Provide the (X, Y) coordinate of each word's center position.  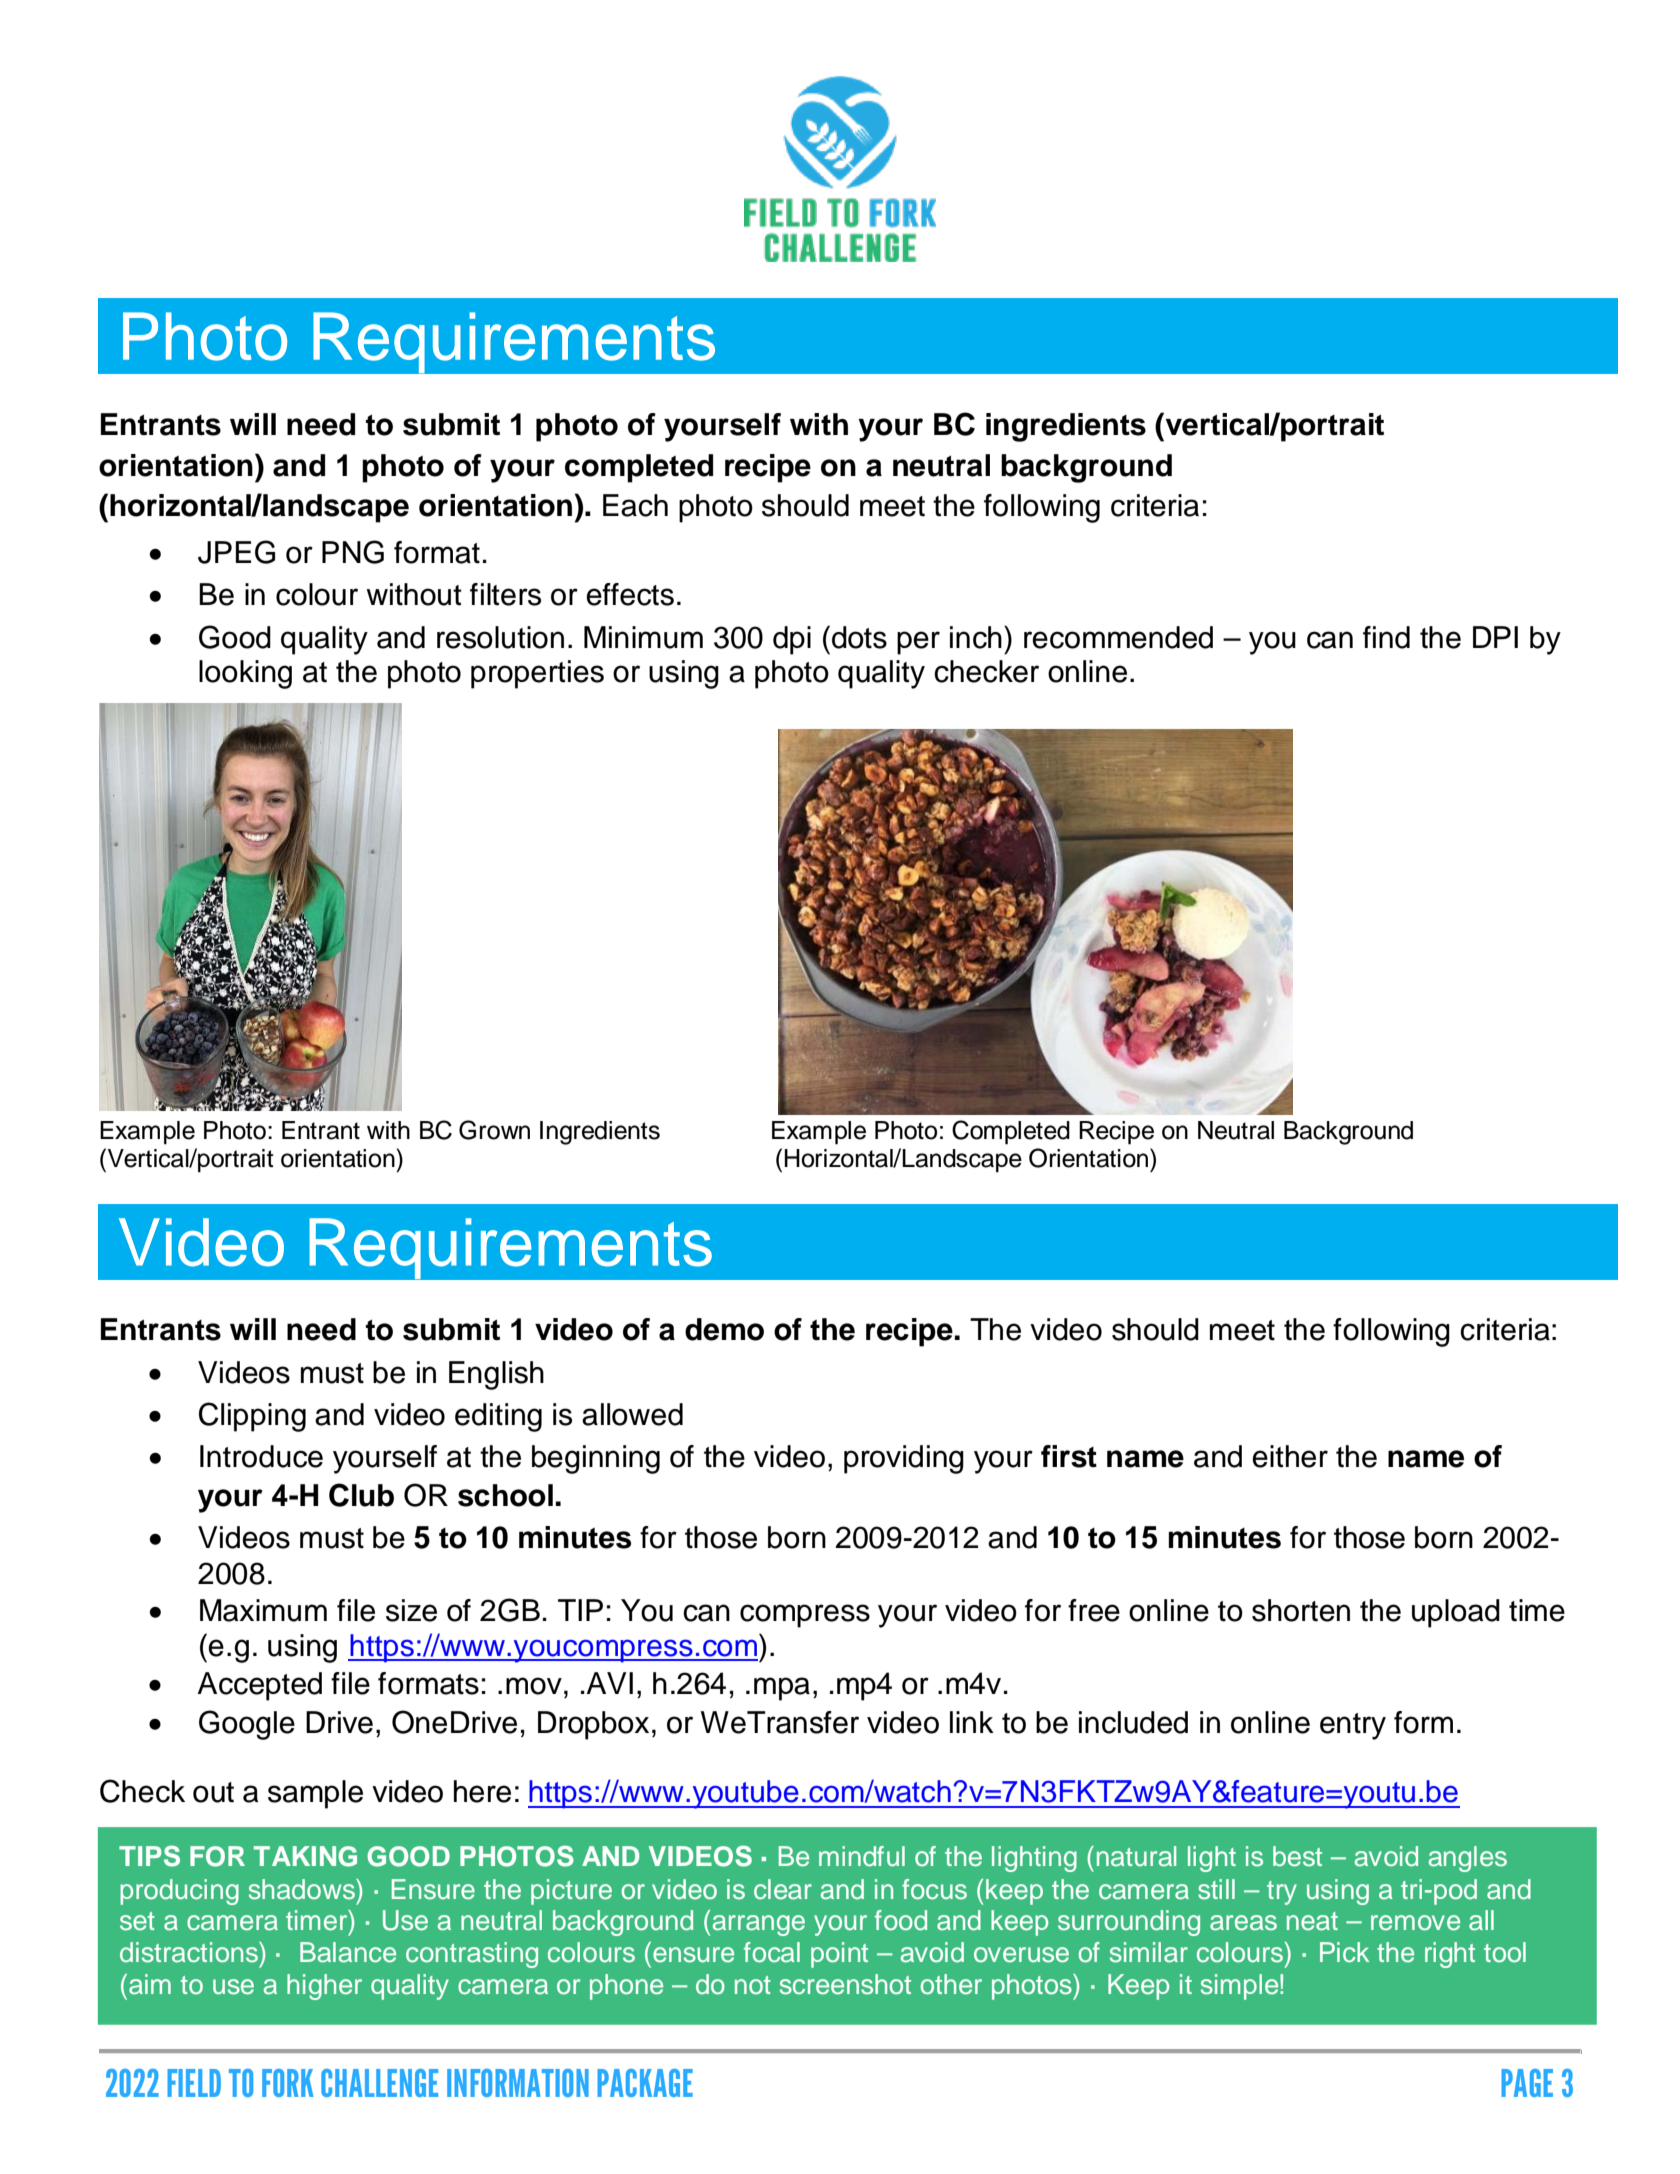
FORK (288, 2083)
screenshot (845, 1984)
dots (859, 637)
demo (724, 1329)
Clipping (252, 1417)
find (1386, 637)
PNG (353, 552)
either (1290, 1456)
